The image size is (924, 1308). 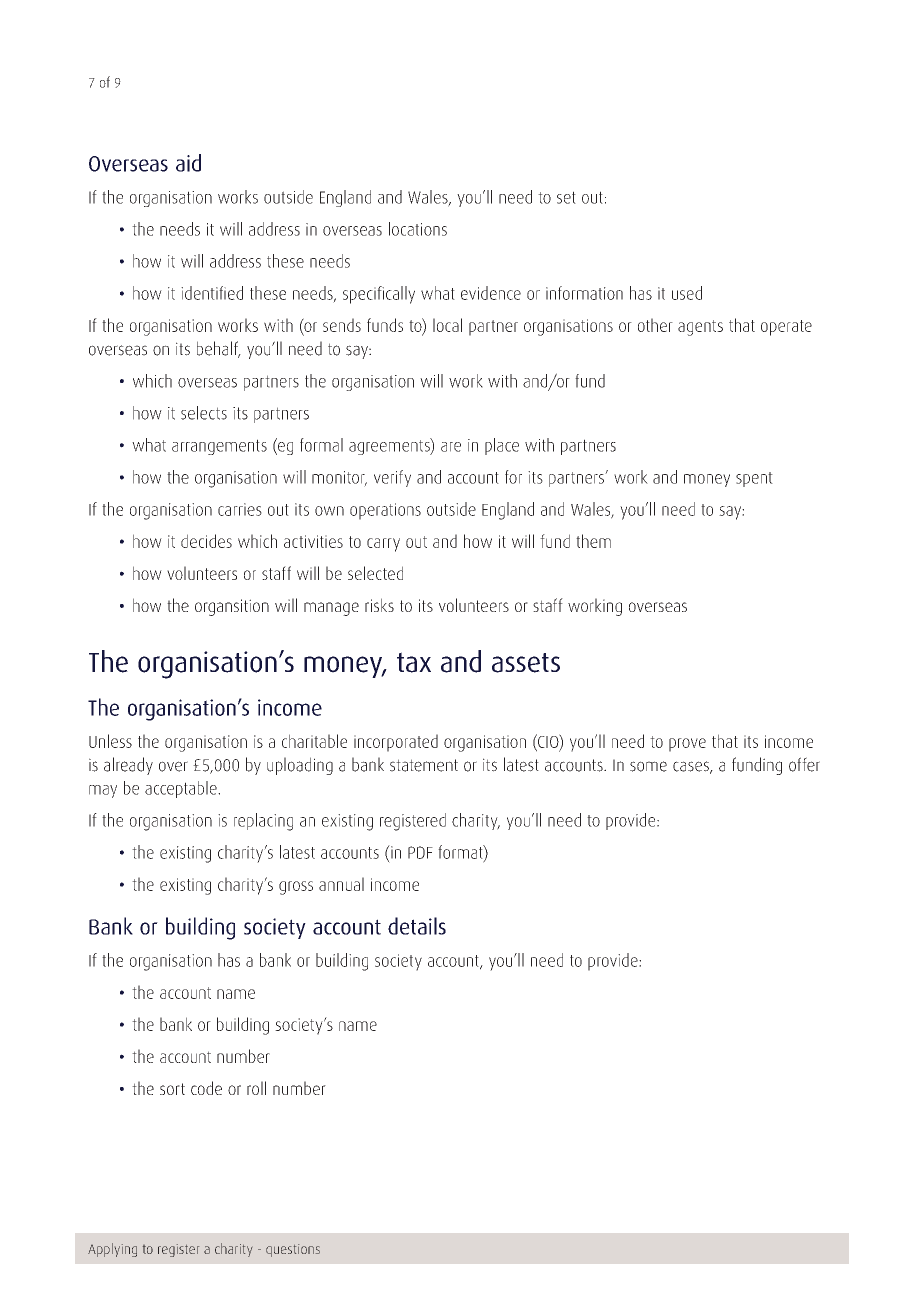 What do you see at coordinates (424, 765) in the image?
I see `statement` at bounding box center [424, 765].
